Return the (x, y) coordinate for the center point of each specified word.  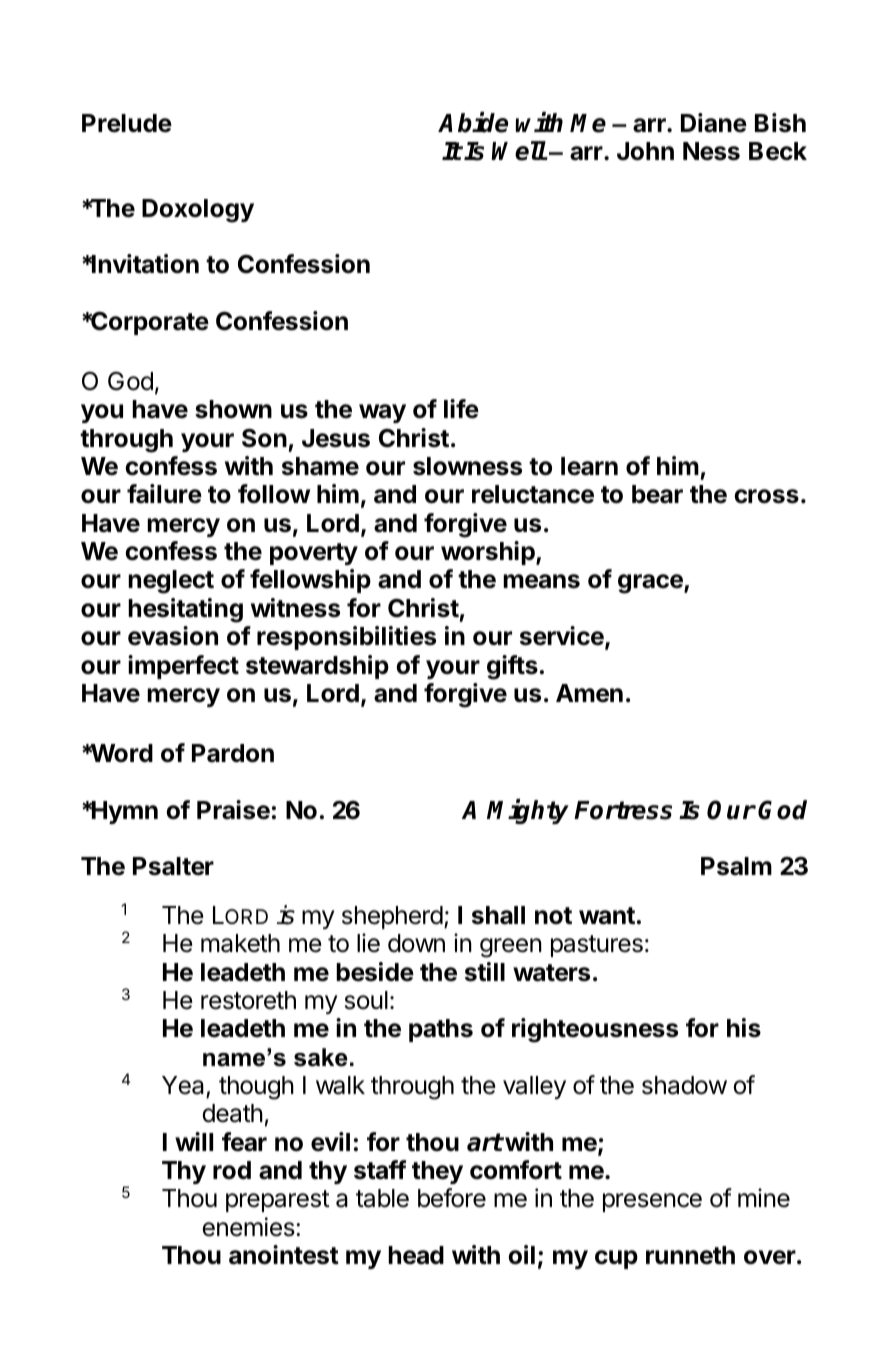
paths (441, 1030)
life (461, 409)
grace (651, 584)
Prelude (127, 123)
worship (489, 553)
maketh (240, 943)
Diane (714, 123)
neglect (171, 582)
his (744, 1028)
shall (498, 915)
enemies (248, 1227)
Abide (473, 122)
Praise (233, 810)
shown (233, 409)
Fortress (623, 810)
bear (657, 494)
